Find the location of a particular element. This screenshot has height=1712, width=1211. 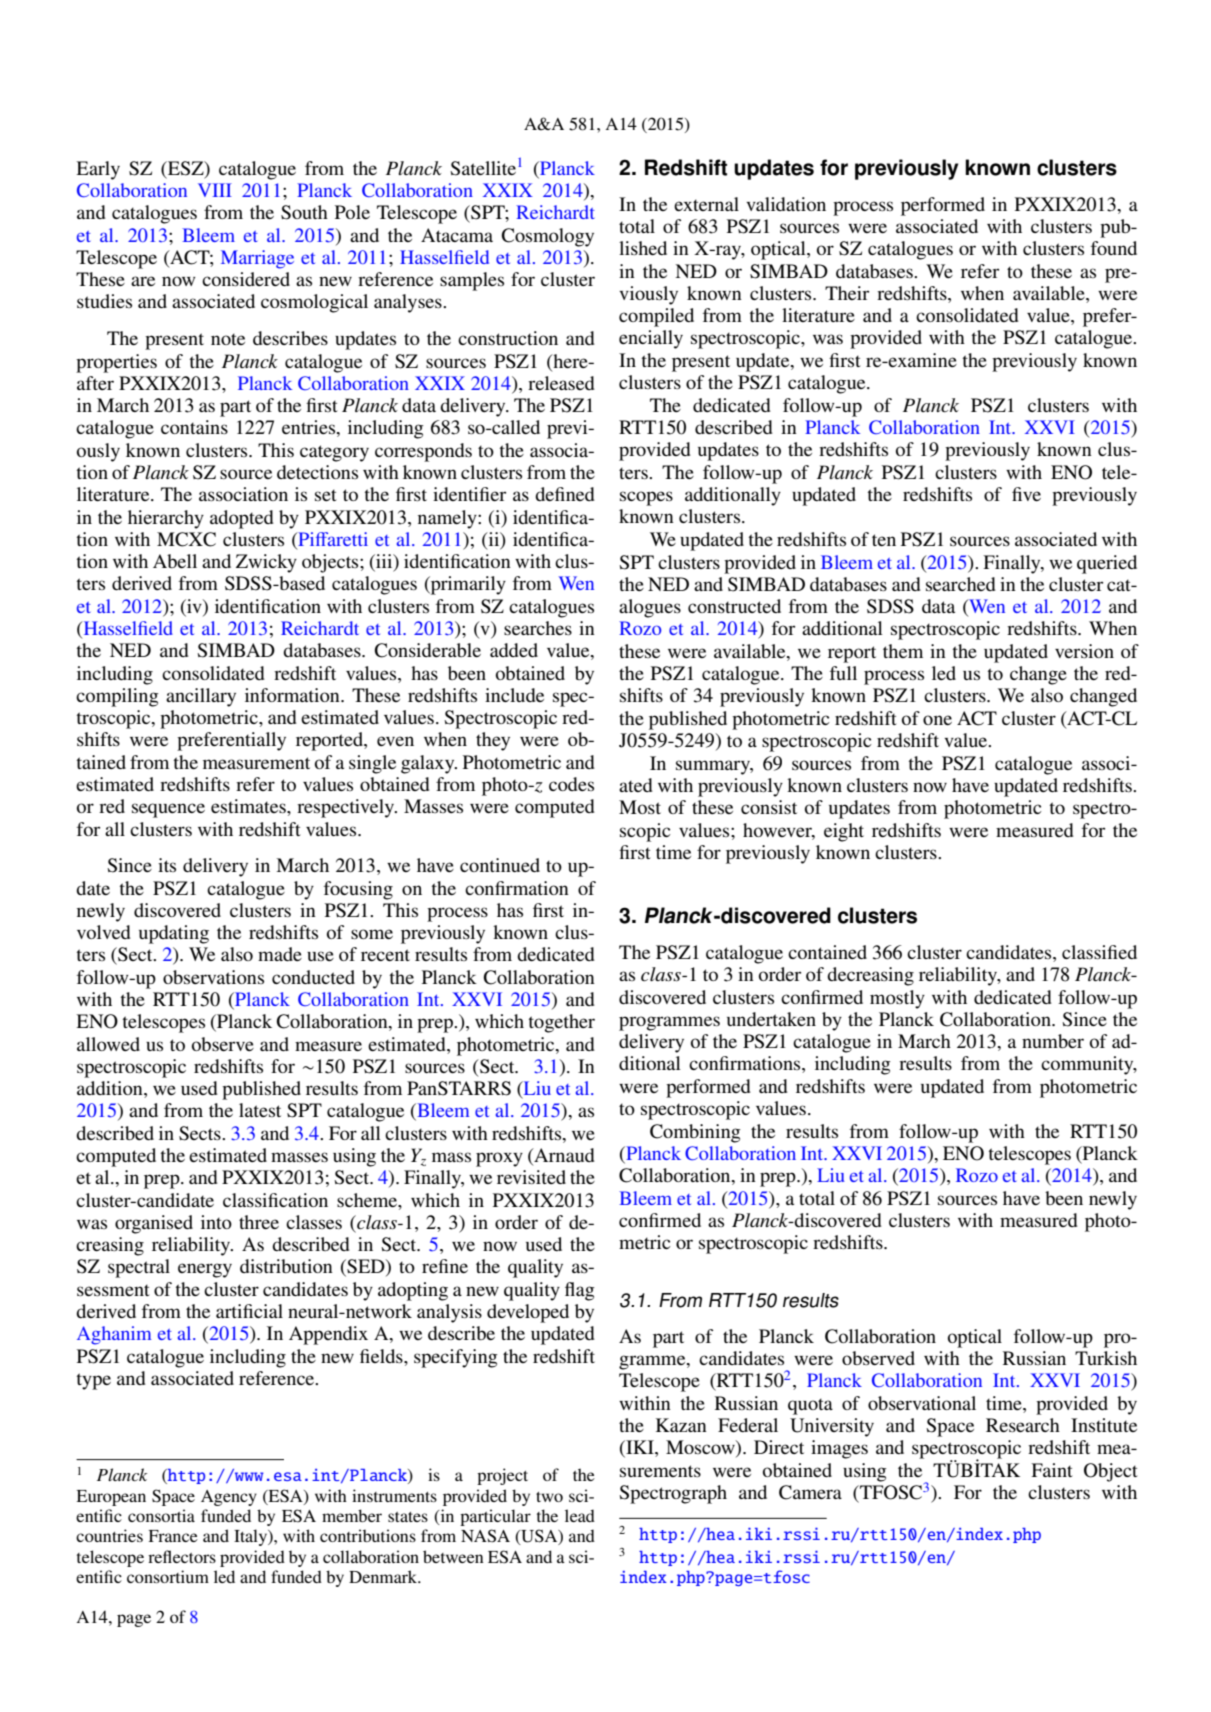

them is located at coordinates (903, 651).
